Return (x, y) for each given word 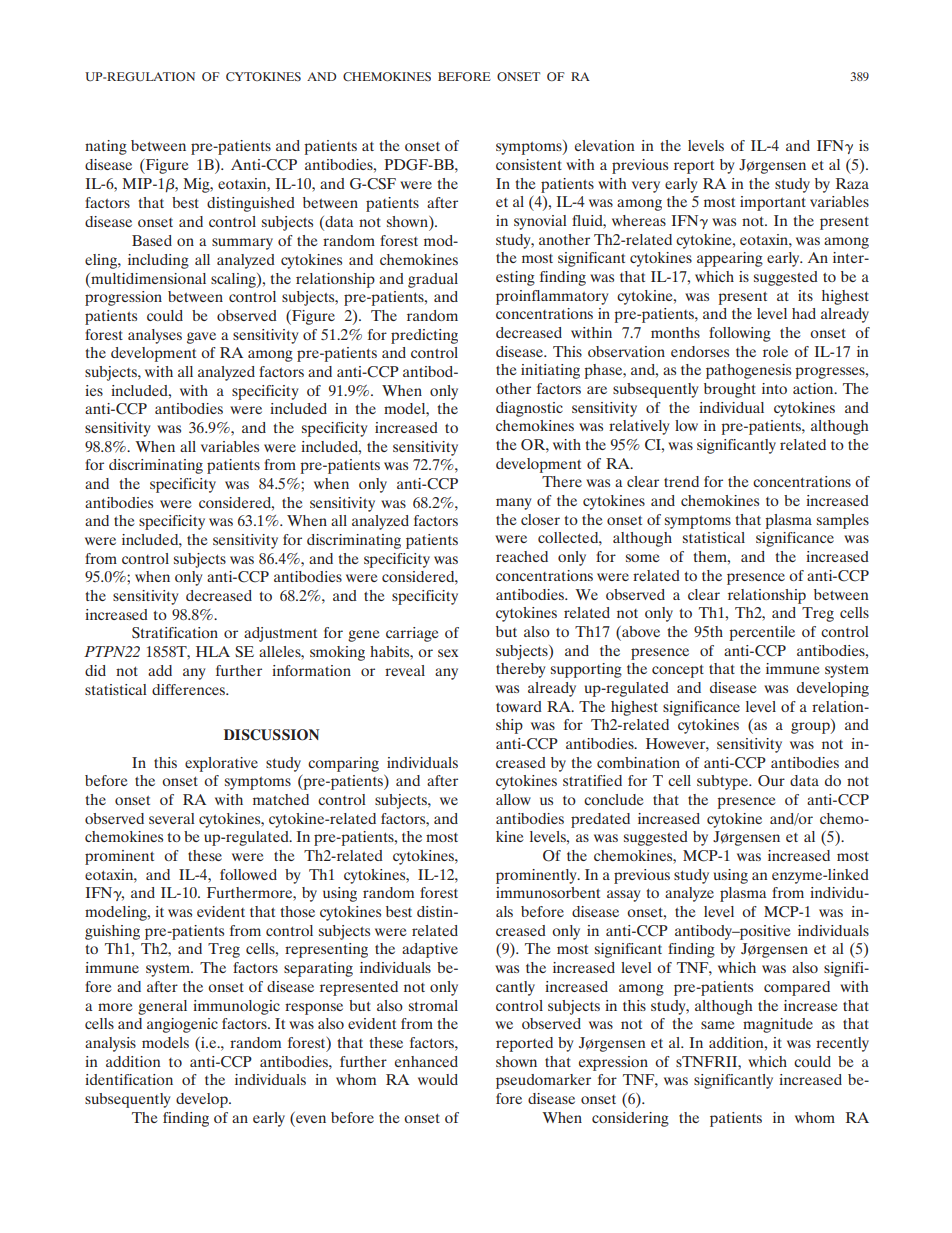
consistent (529, 164)
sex (448, 653)
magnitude (778, 1025)
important (773, 203)
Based (152, 240)
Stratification (175, 633)
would (438, 1079)
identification (129, 1079)
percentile (762, 633)
